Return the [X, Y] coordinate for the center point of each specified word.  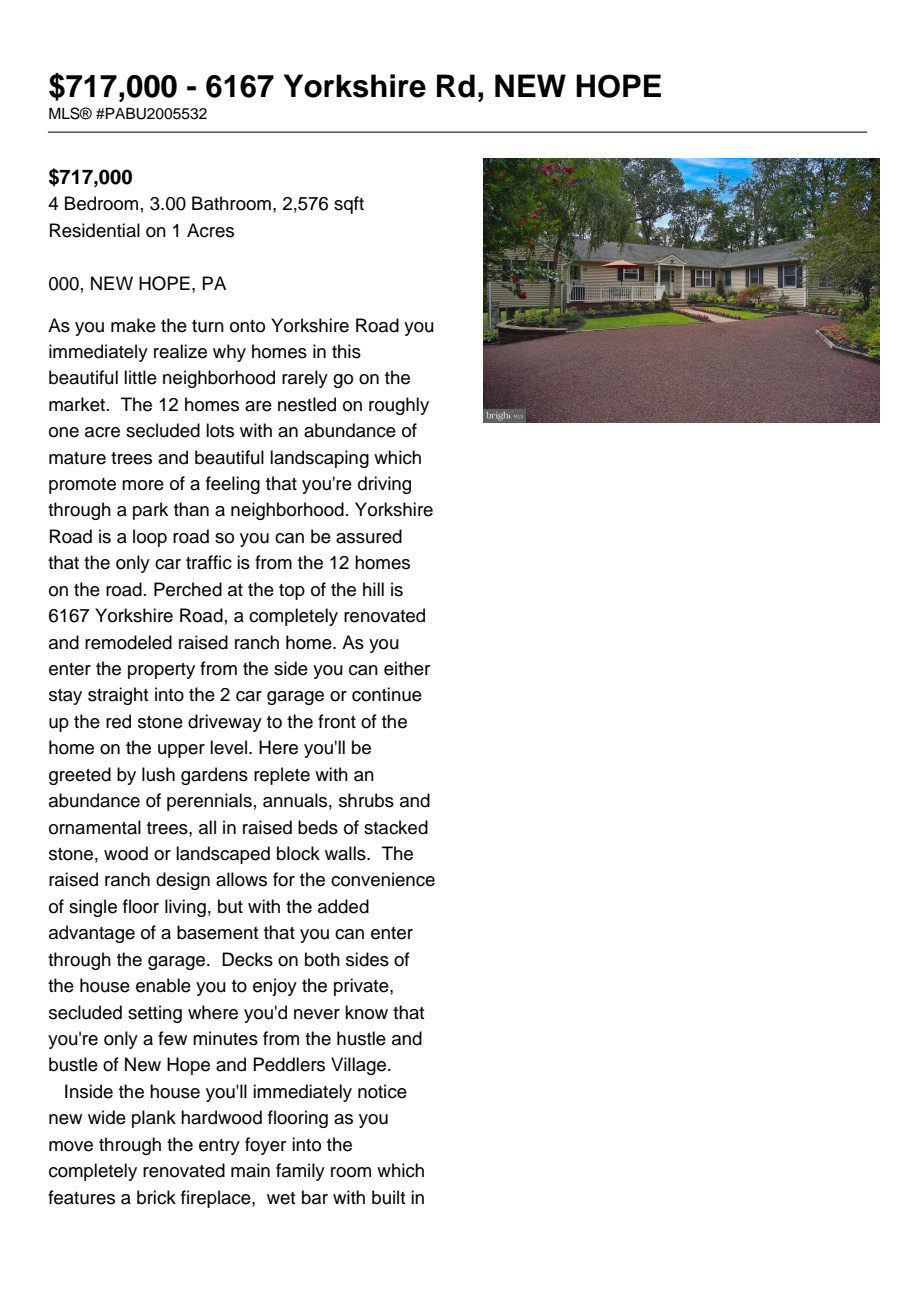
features [81, 1197]
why [229, 353]
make [133, 325]
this [346, 351]
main [250, 1170]
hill [373, 589]
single [93, 908]
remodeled [128, 642]
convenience [383, 879]
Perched [188, 589]
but [230, 906]
